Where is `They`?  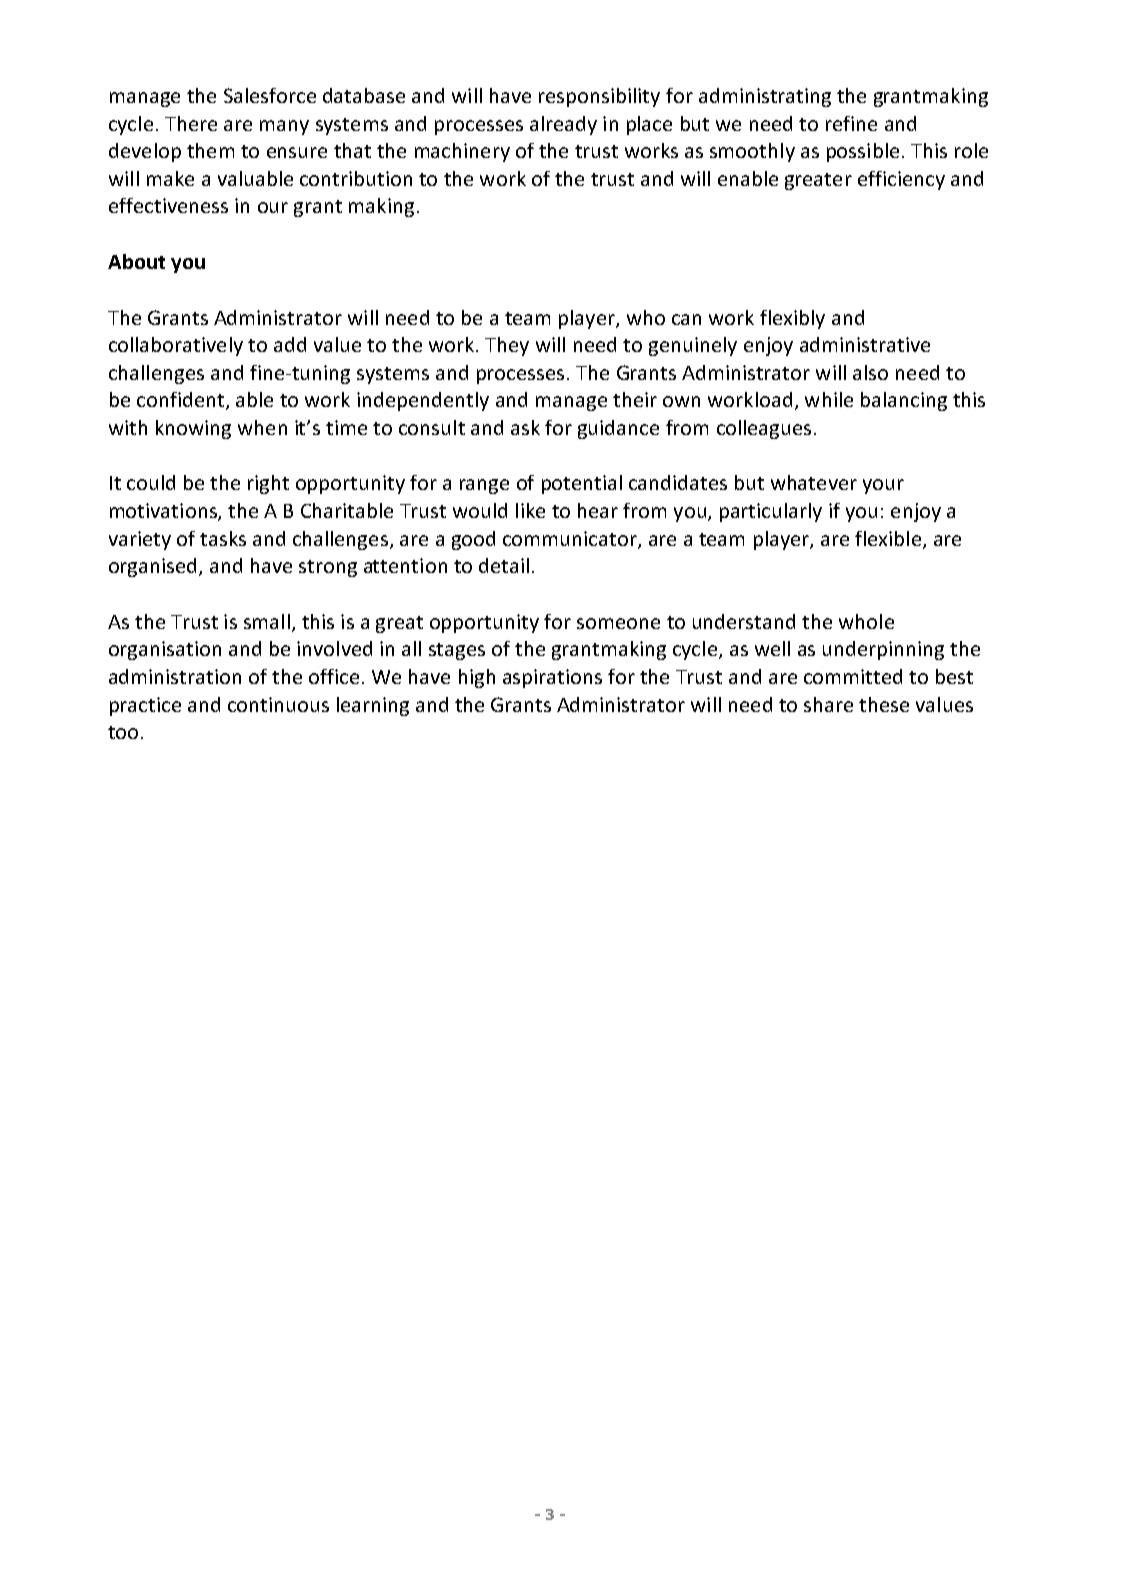
They is located at coordinates (507, 346).
